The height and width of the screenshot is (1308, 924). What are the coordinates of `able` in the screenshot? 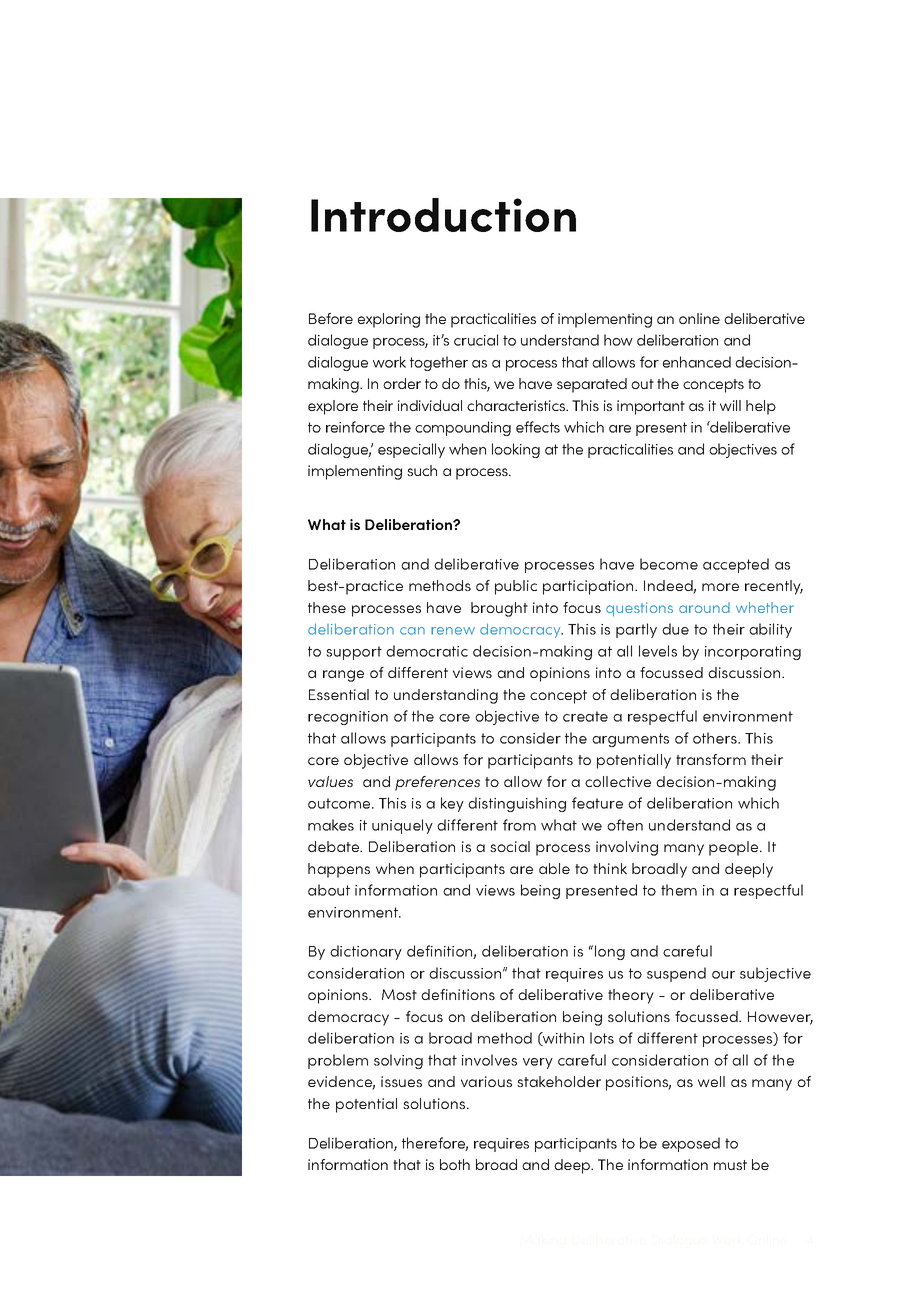 It's located at (554, 868).
